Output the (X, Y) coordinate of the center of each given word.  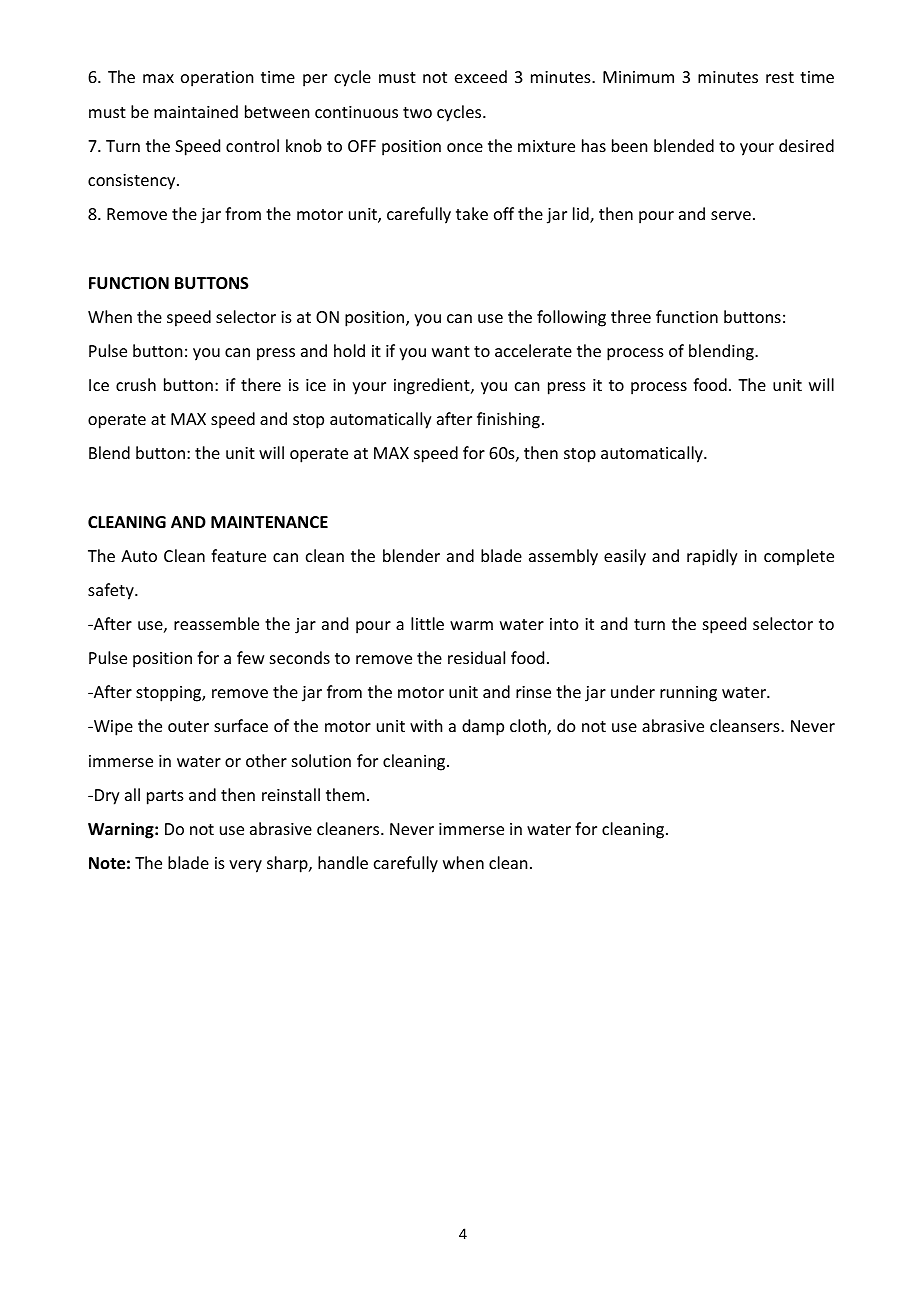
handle (343, 862)
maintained (196, 111)
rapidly (712, 557)
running (688, 694)
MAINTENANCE (269, 522)
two (417, 112)
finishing (508, 420)
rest (780, 77)
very (245, 866)
